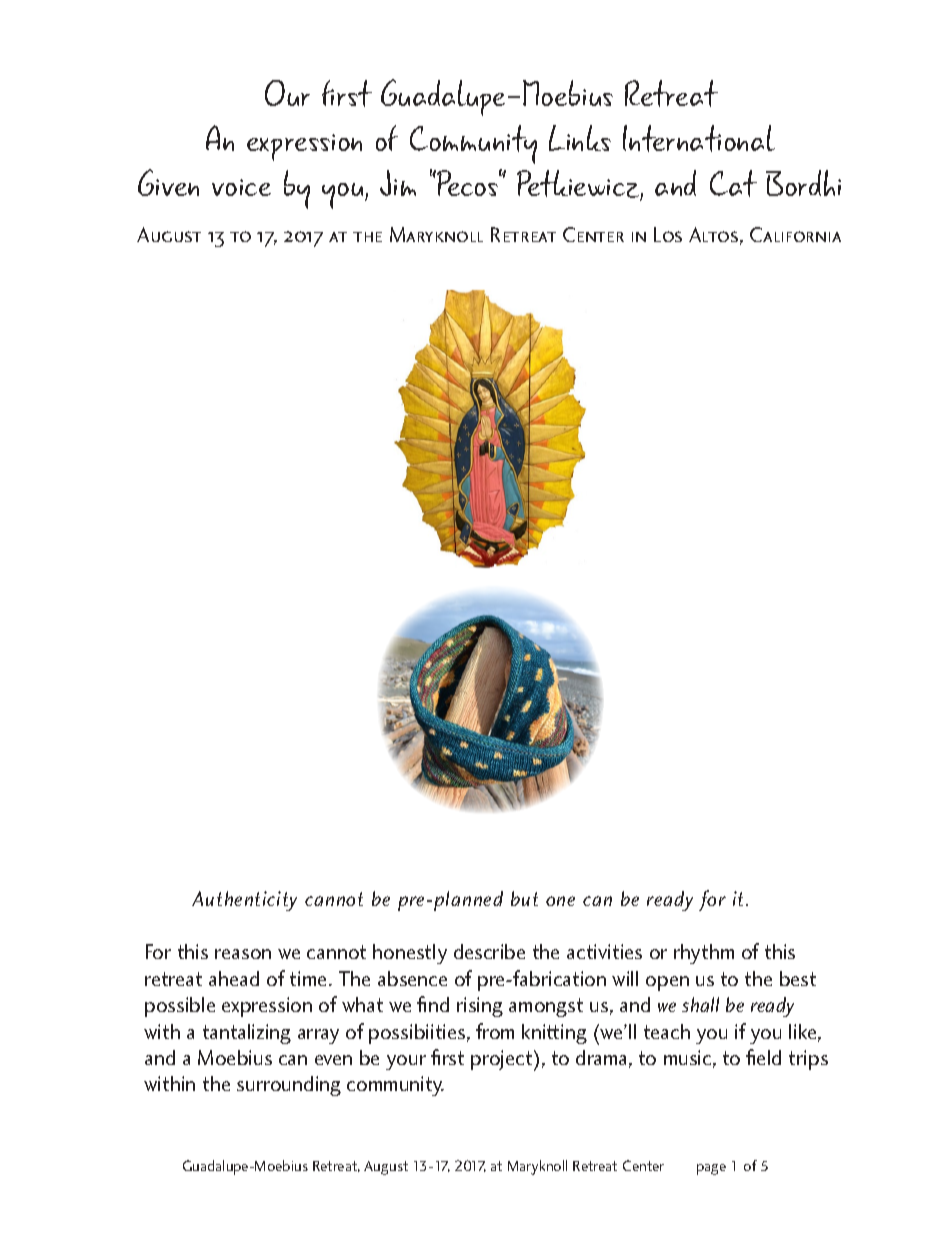 Image resolution: width=952 pixels, height=1233 pixels. I want to click on honestly, so click(410, 954).
